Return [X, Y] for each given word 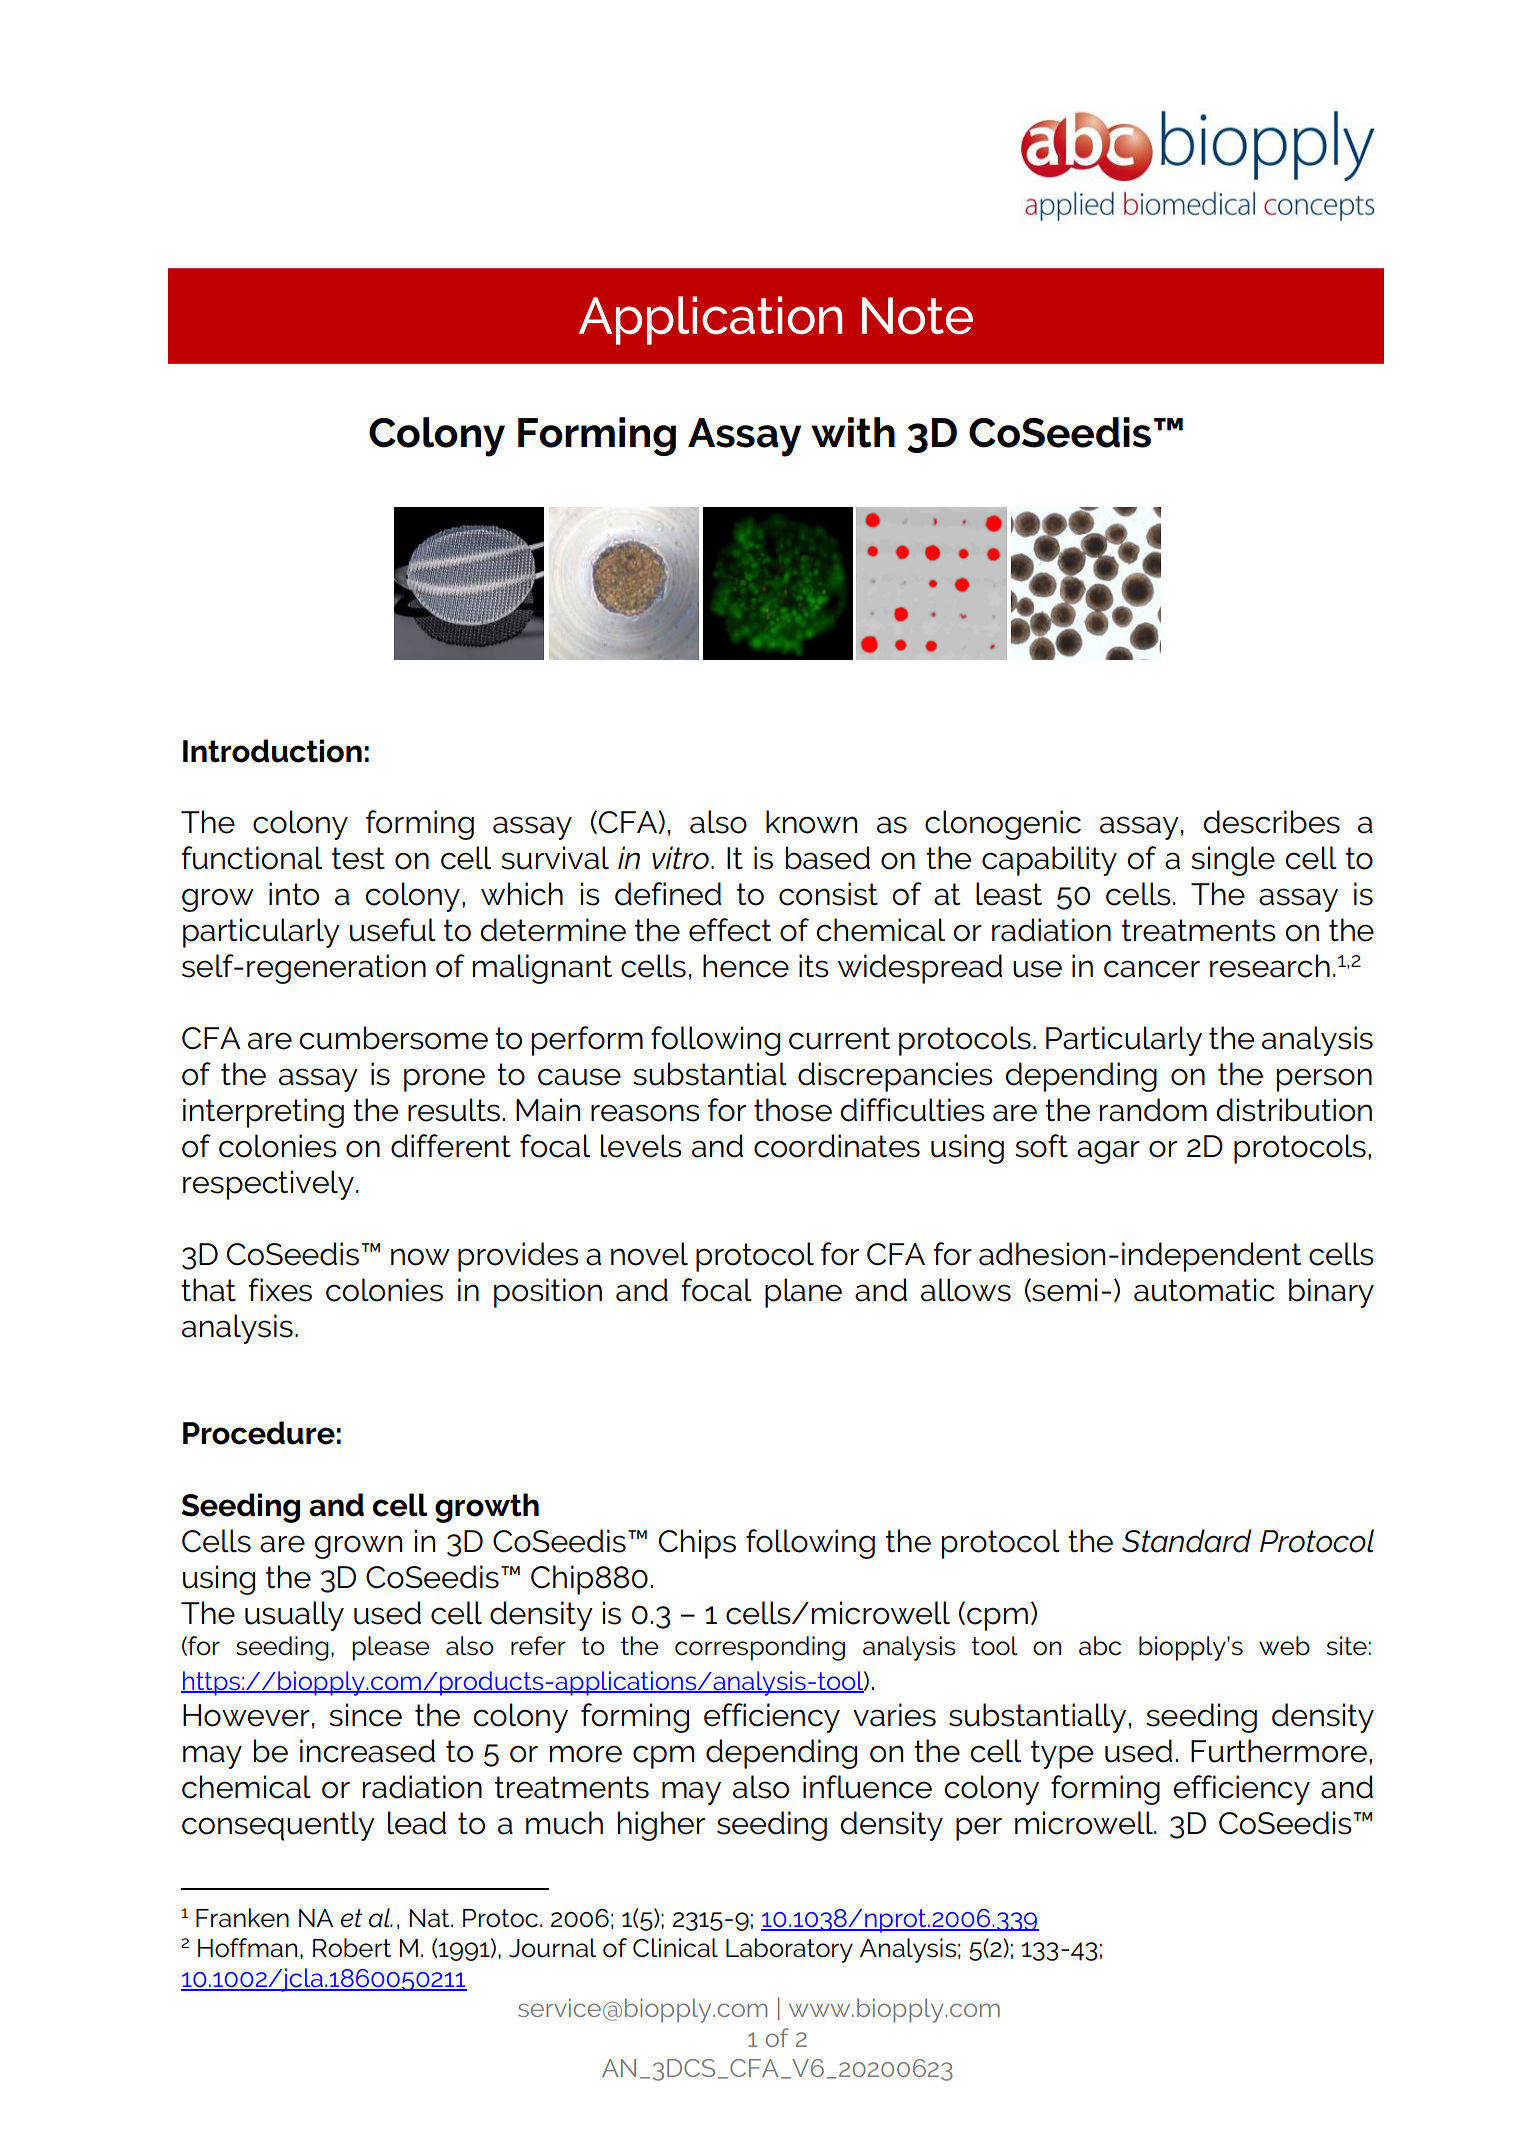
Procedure [259, 1433]
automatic [1204, 1290]
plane [803, 1293]
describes [1271, 822]
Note [917, 316]
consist [828, 894]
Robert [352, 1948]
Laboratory [789, 1950]
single [1233, 861]
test [358, 858]
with [853, 432]
